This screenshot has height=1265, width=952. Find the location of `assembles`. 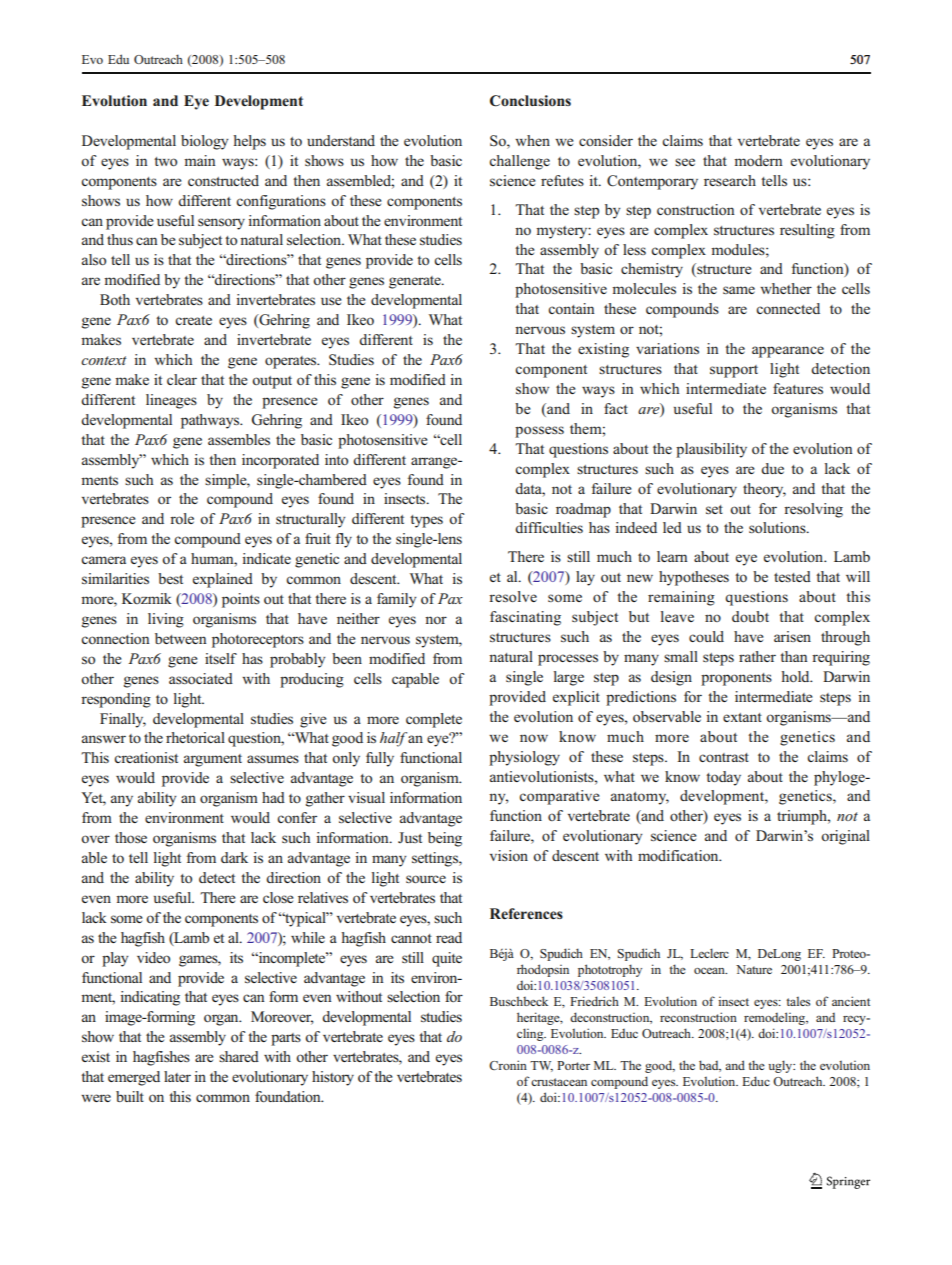

assembles is located at coordinates (239, 439).
